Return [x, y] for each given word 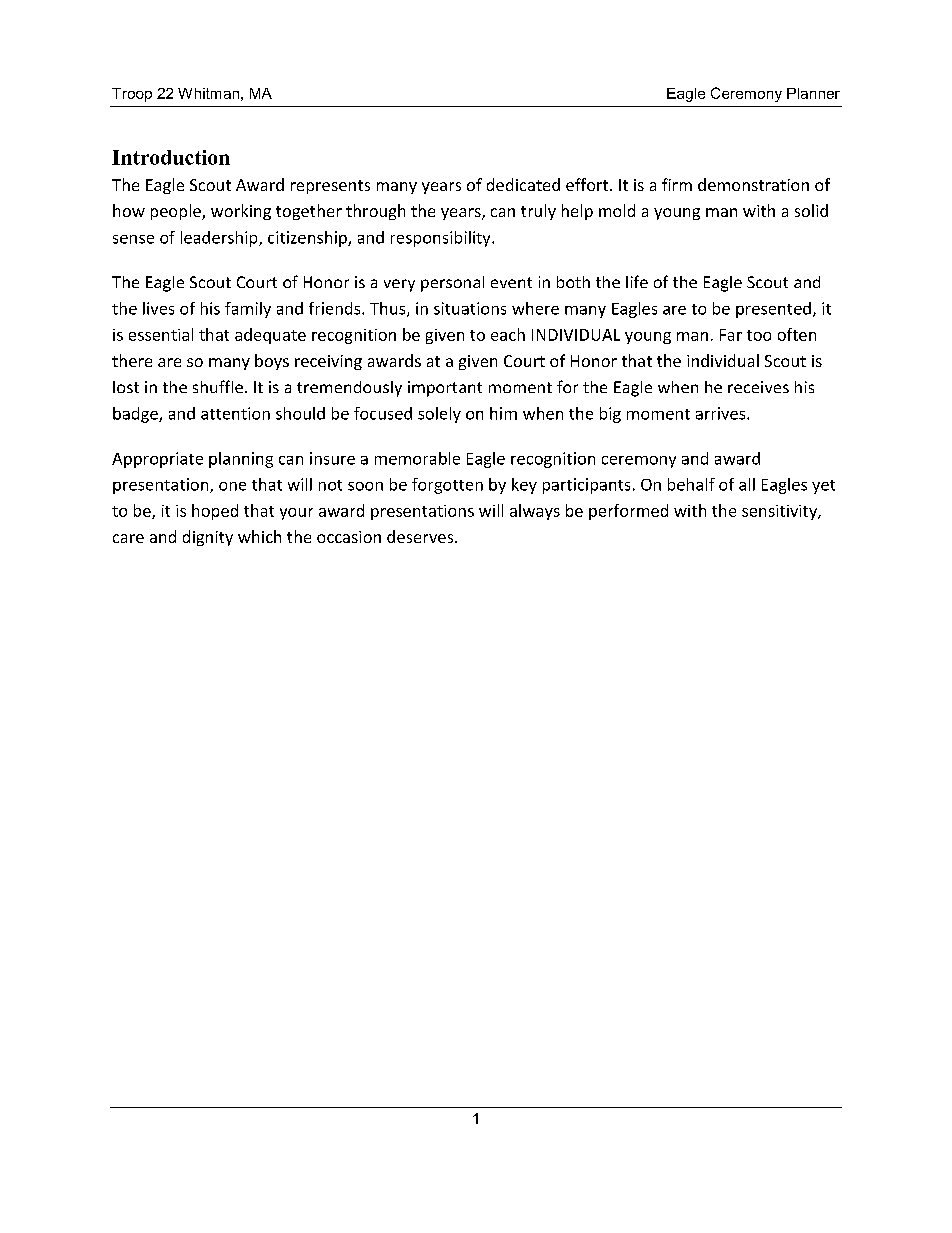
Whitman [208, 93]
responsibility [442, 239]
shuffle [218, 386]
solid [811, 210]
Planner [813, 93]
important [445, 389]
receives [758, 387]
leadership [220, 239]
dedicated [523, 184]
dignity [208, 538]
